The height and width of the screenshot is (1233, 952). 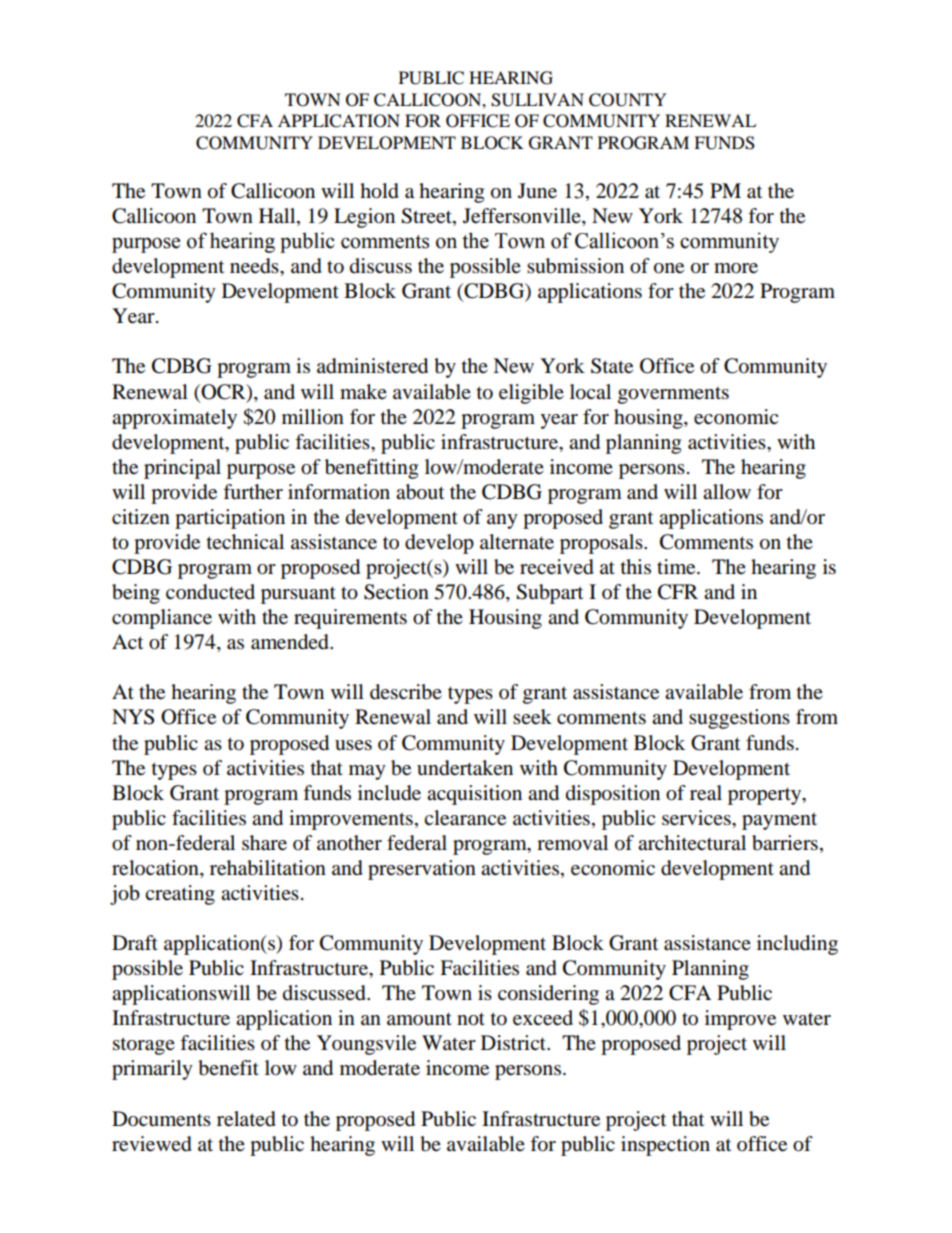 What do you see at coordinates (474, 795) in the screenshot?
I see `acquisition` at bounding box center [474, 795].
